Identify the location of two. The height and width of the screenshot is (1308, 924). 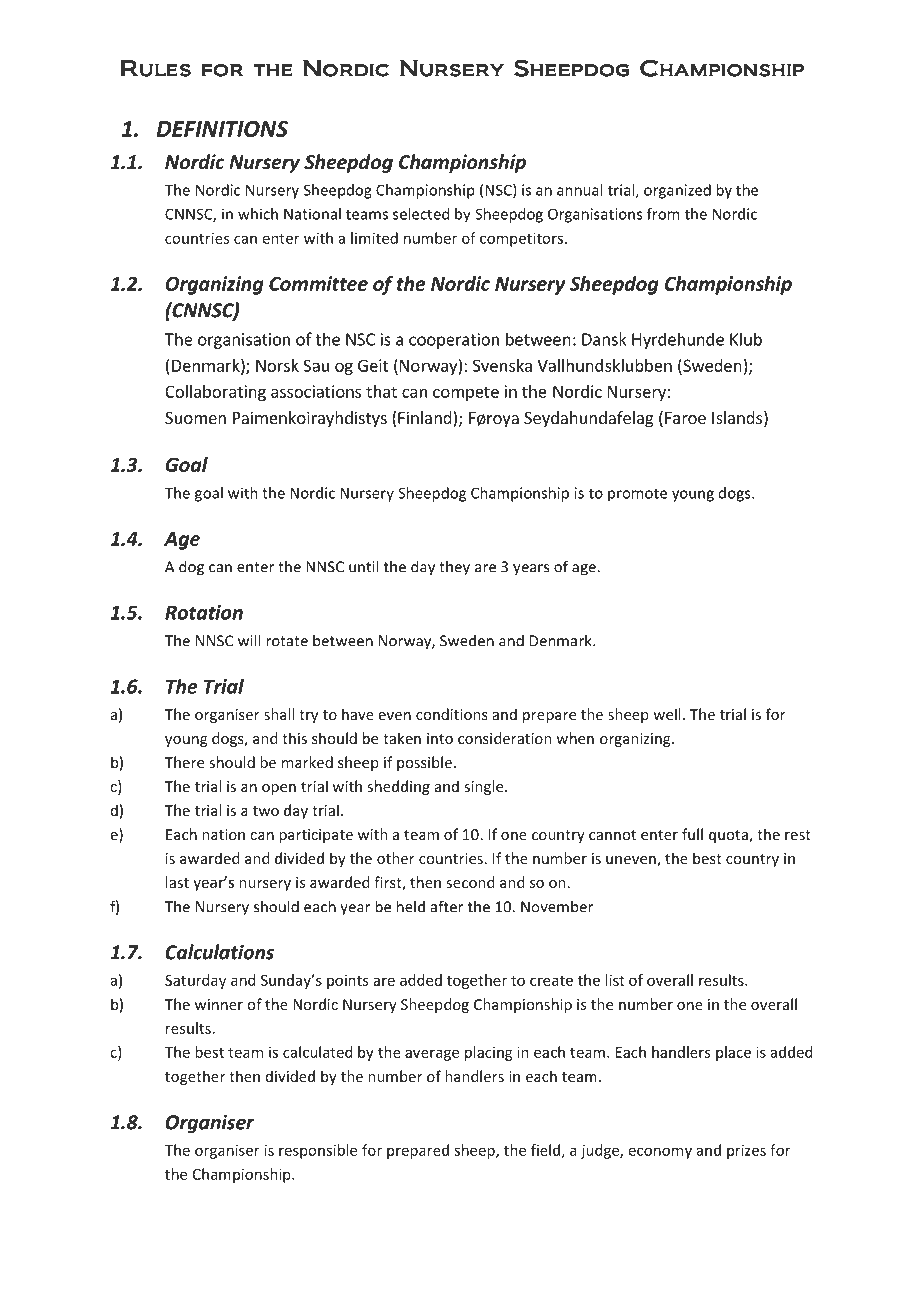
(266, 811).
